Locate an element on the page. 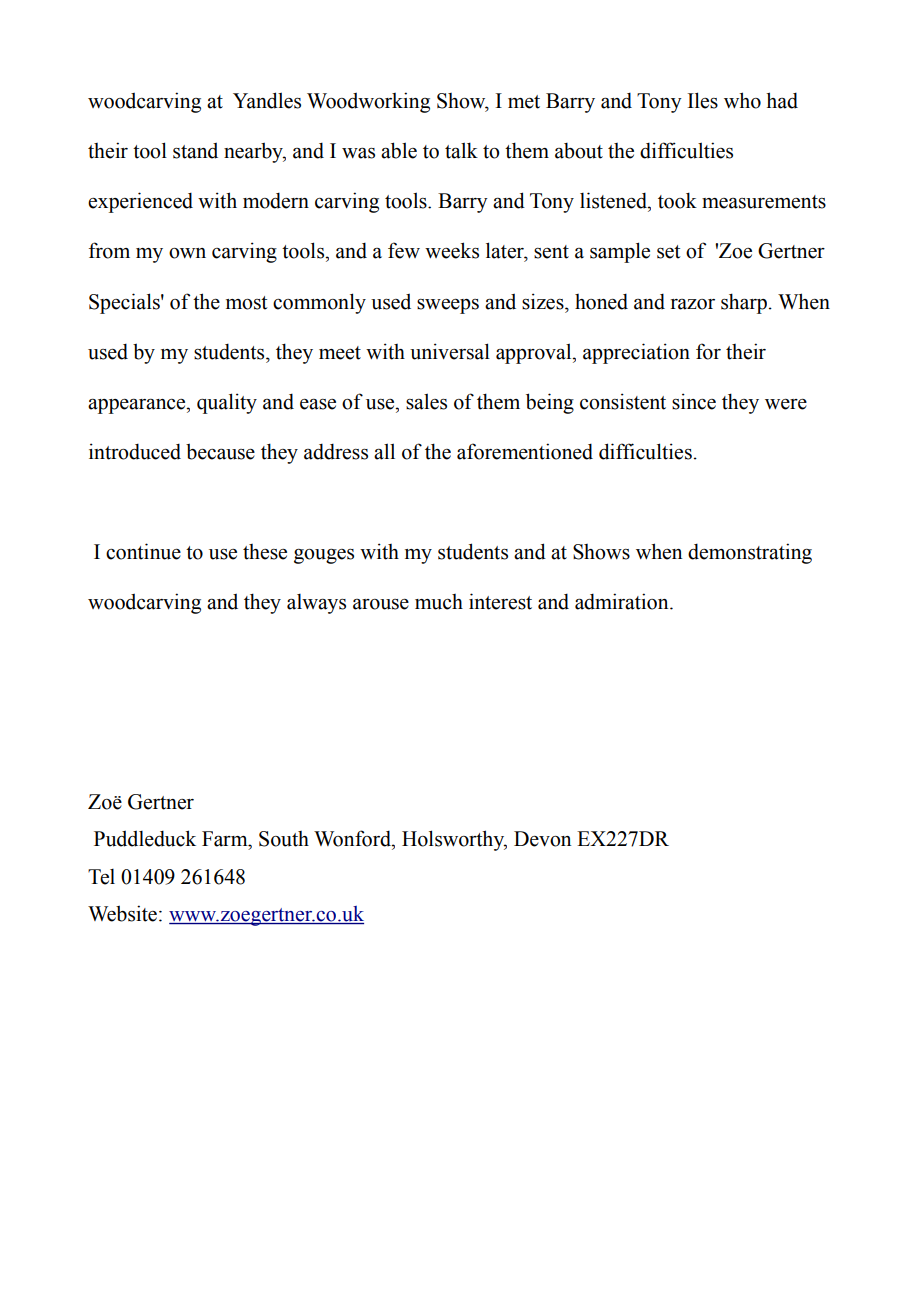 The image size is (924, 1308). admiration is located at coordinates (623, 601).
